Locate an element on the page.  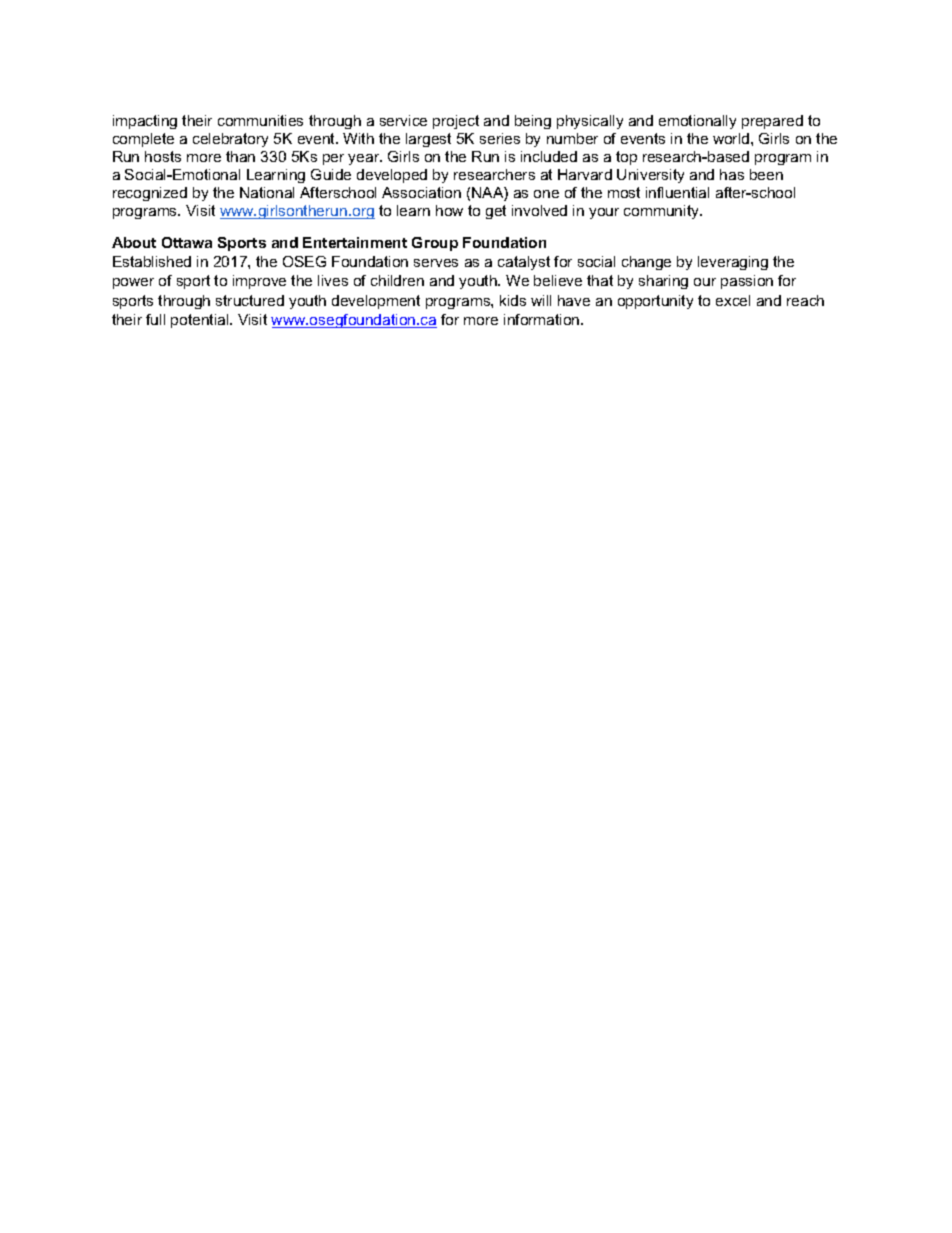
Group is located at coordinates (435, 244).
